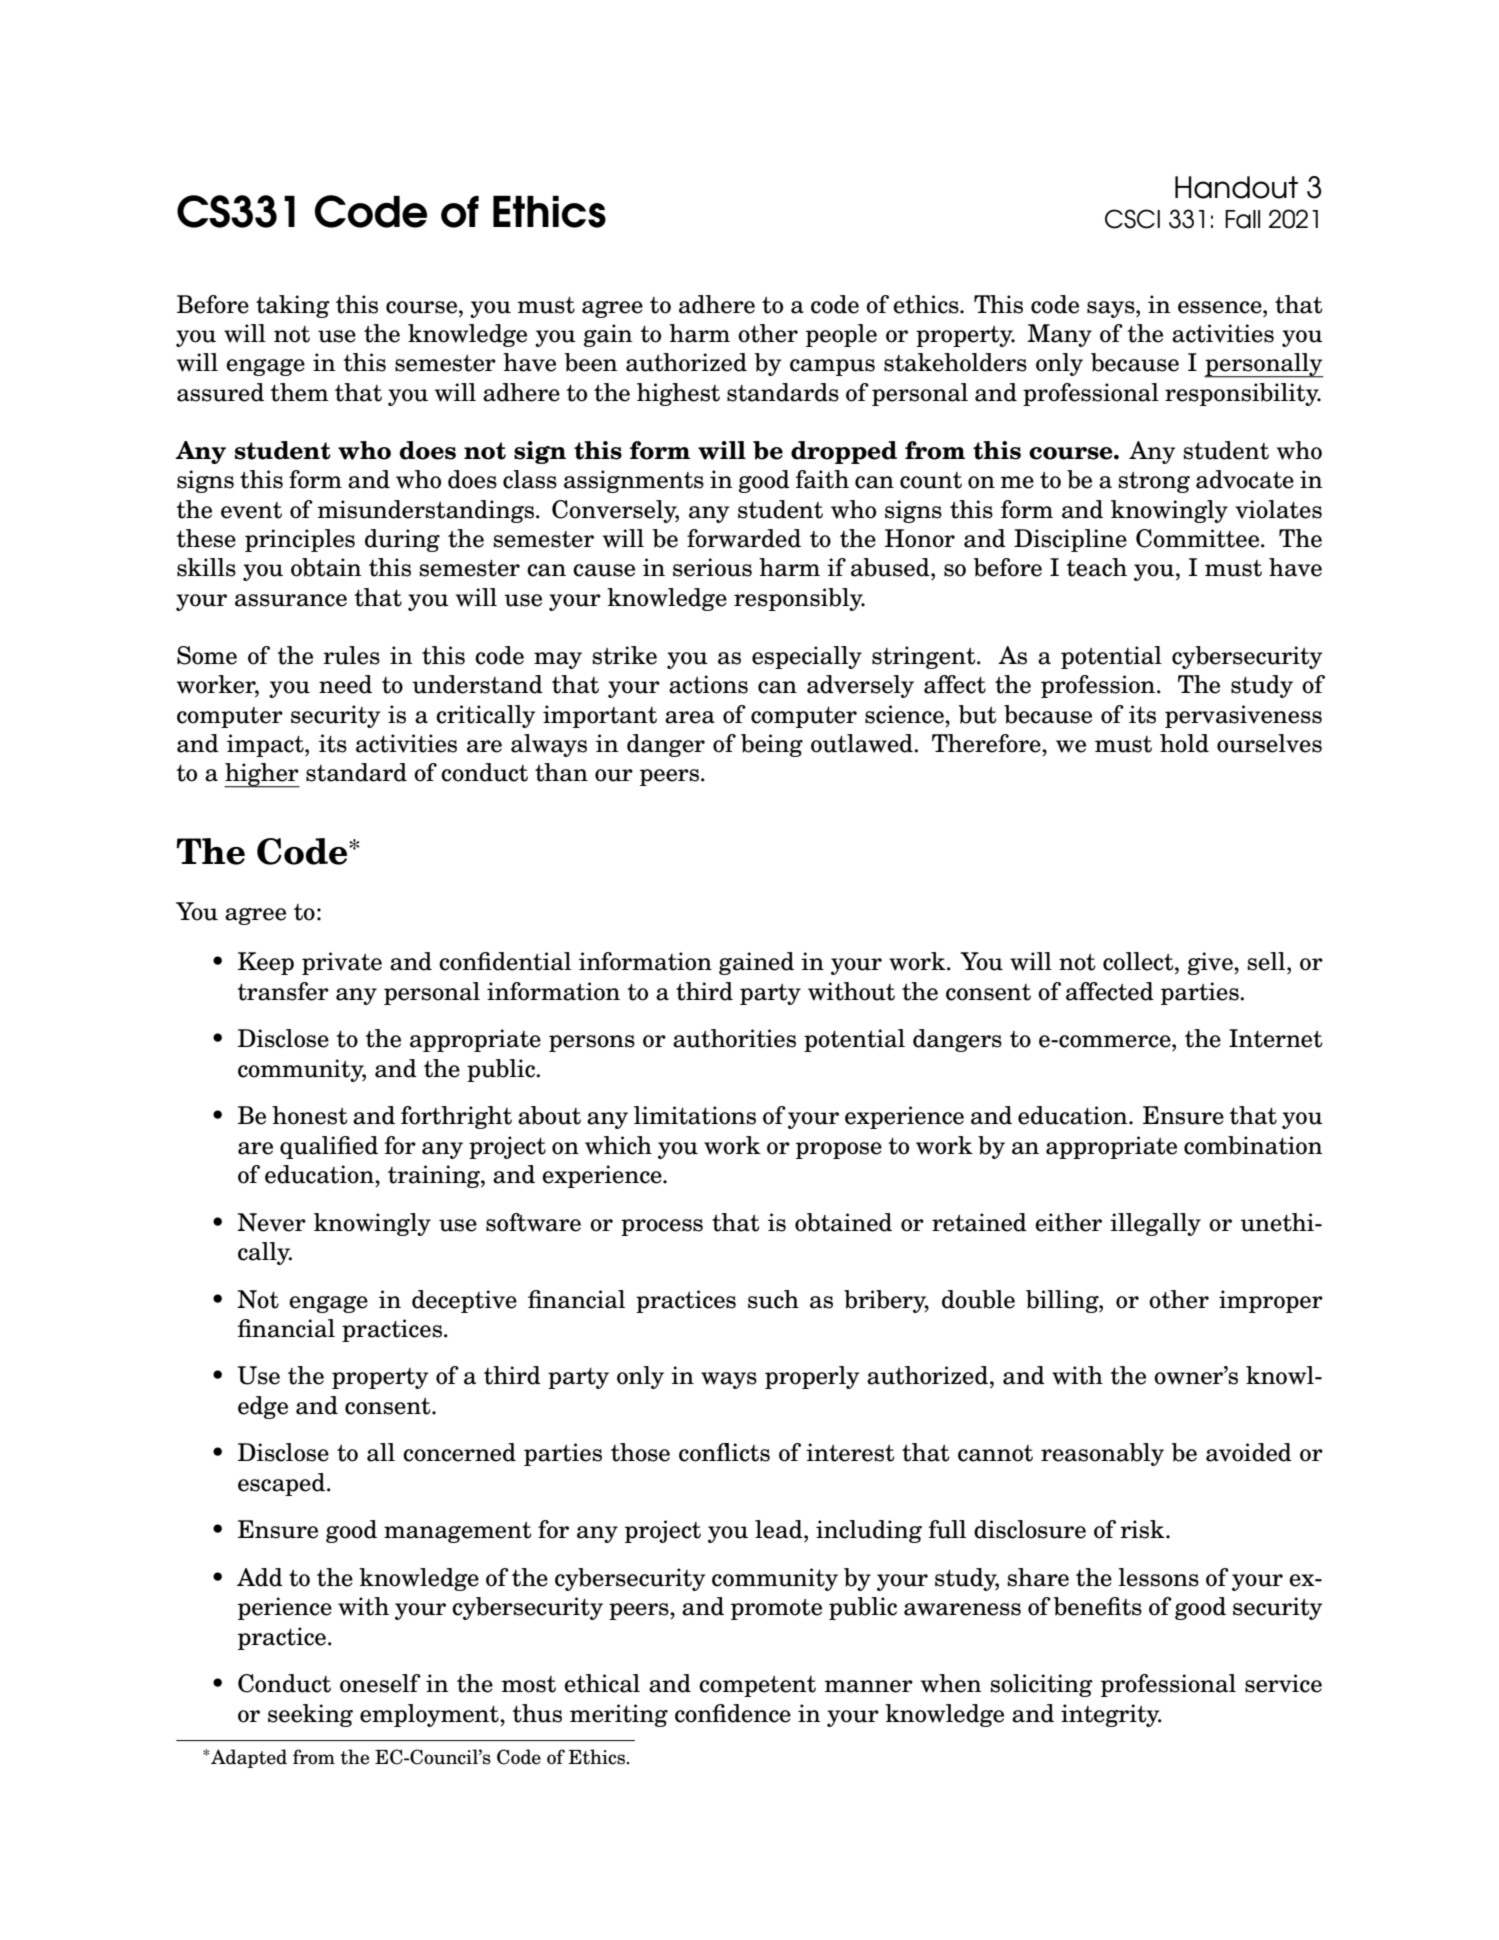 The height and width of the image is (1940, 1499). Describe the element at coordinates (1139, 961) in the image. I see `collect` at that location.
